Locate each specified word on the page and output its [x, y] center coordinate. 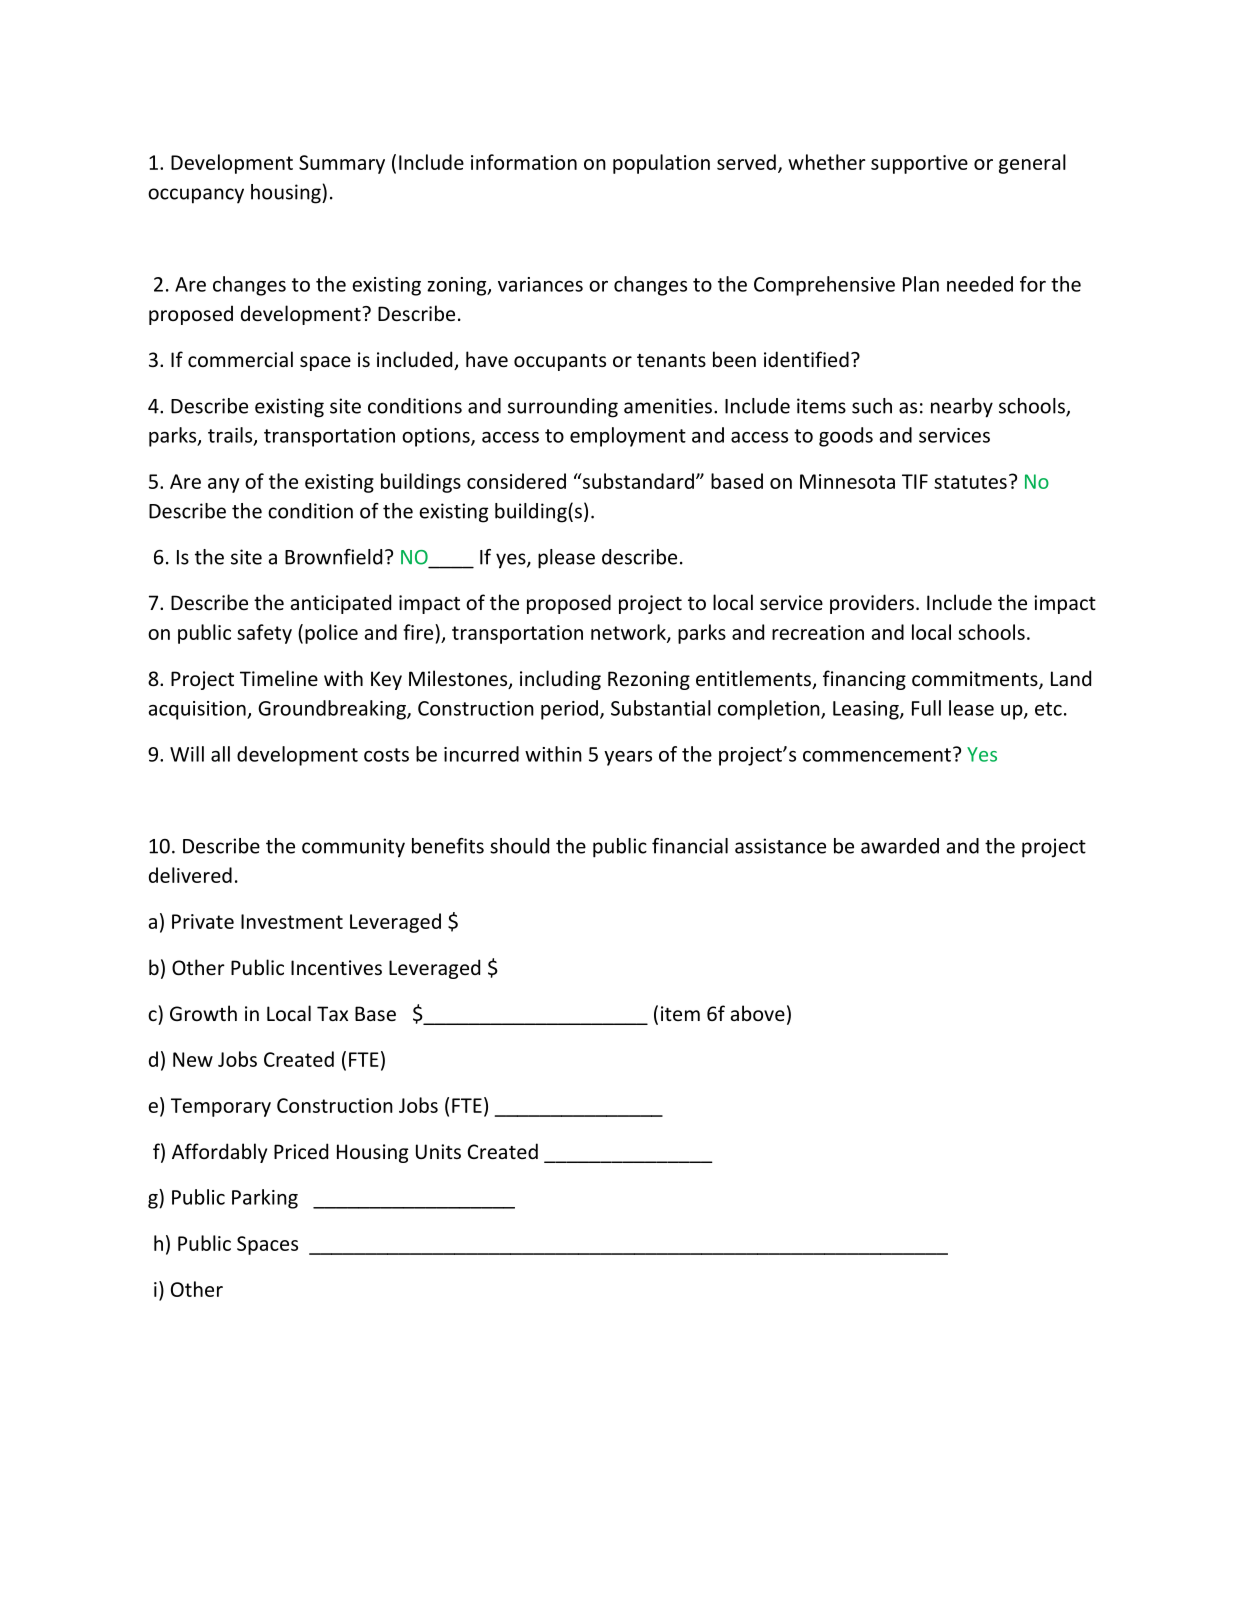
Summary [342, 164]
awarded [900, 846]
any [224, 485]
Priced [301, 1151]
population [661, 164]
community [353, 848]
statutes [970, 482]
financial [690, 846]
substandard [637, 481]
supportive [919, 164]
